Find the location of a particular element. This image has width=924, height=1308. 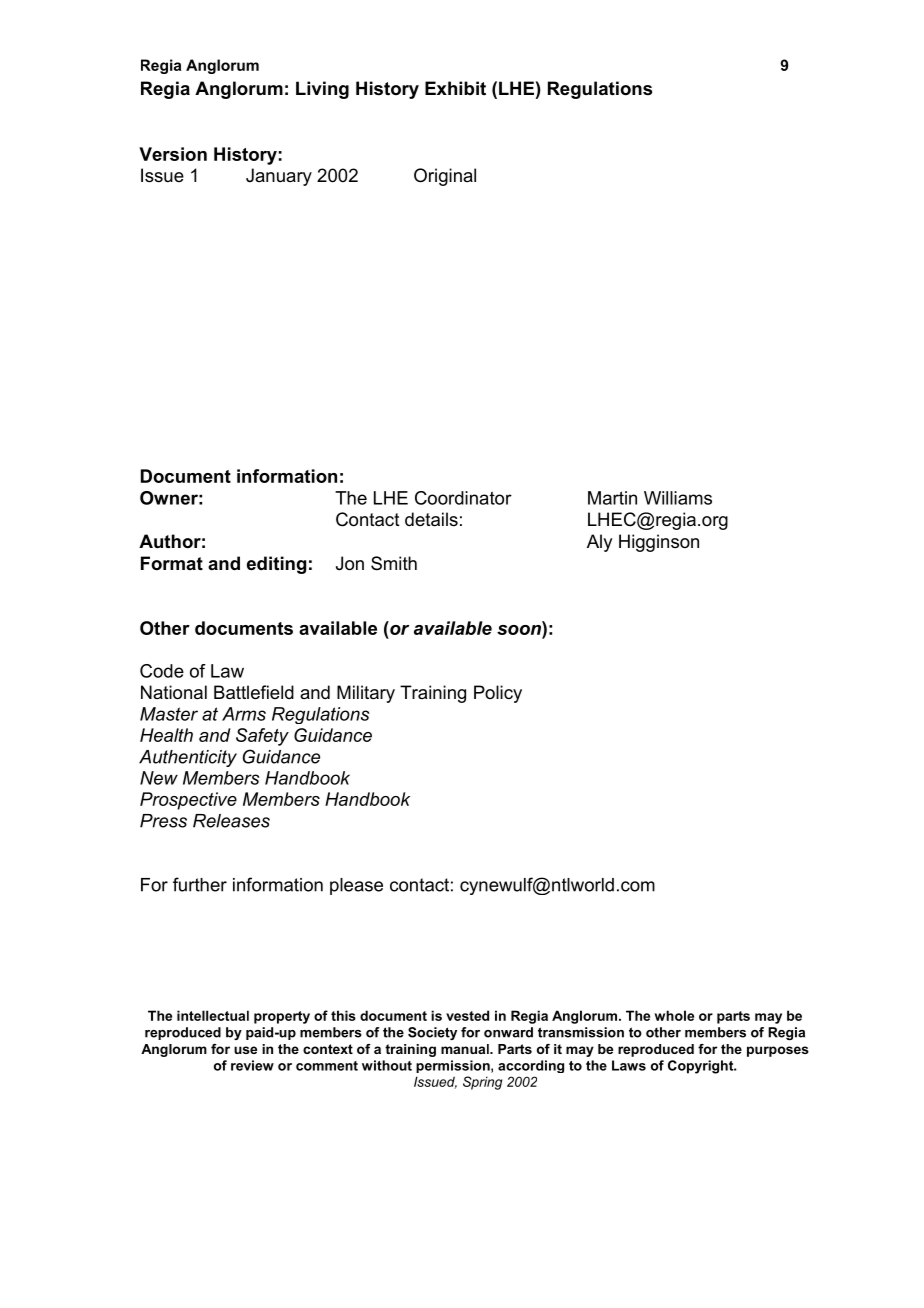

Higginson is located at coordinates (659, 543).
